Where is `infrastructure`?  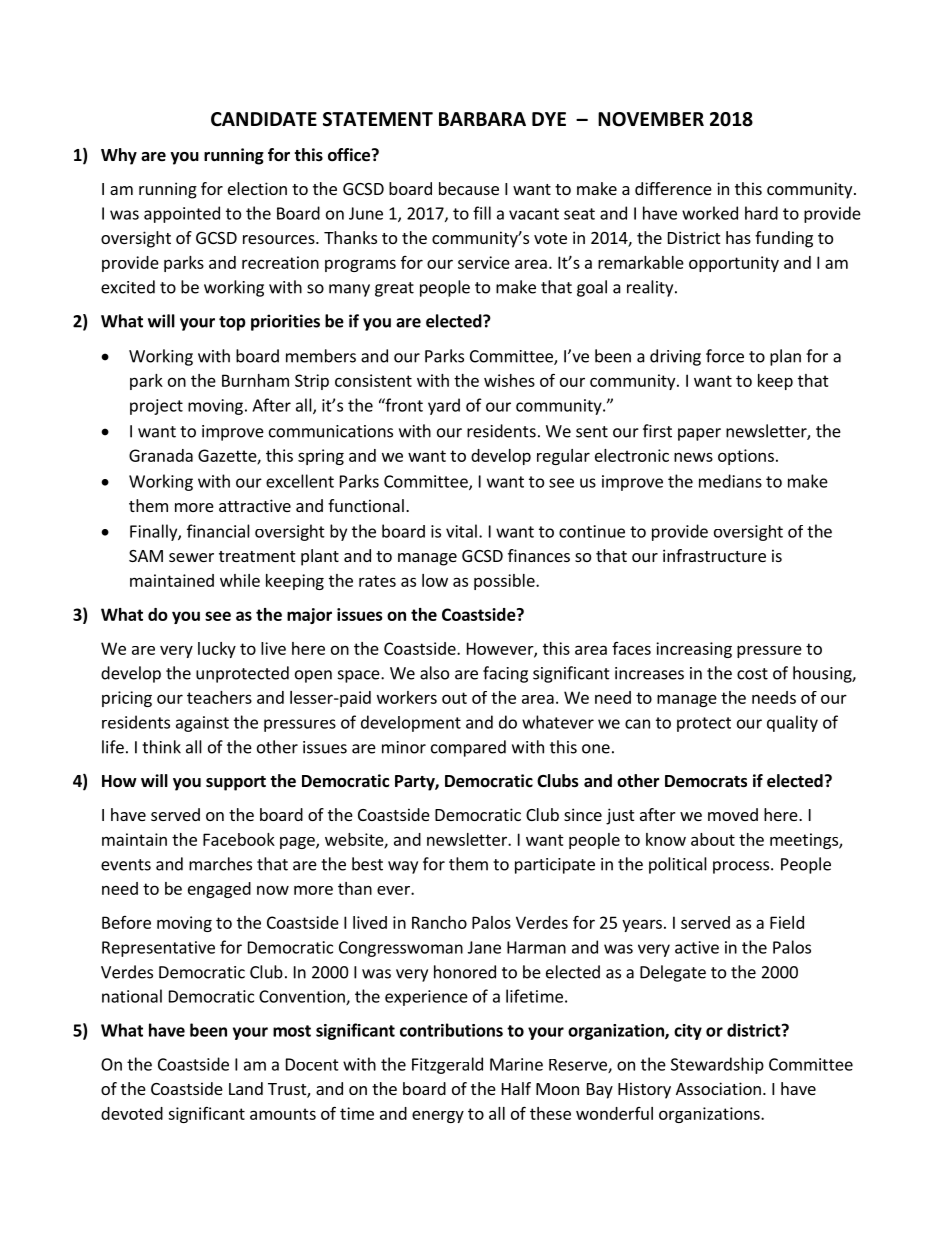 infrastructure is located at coordinates (714, 555).
